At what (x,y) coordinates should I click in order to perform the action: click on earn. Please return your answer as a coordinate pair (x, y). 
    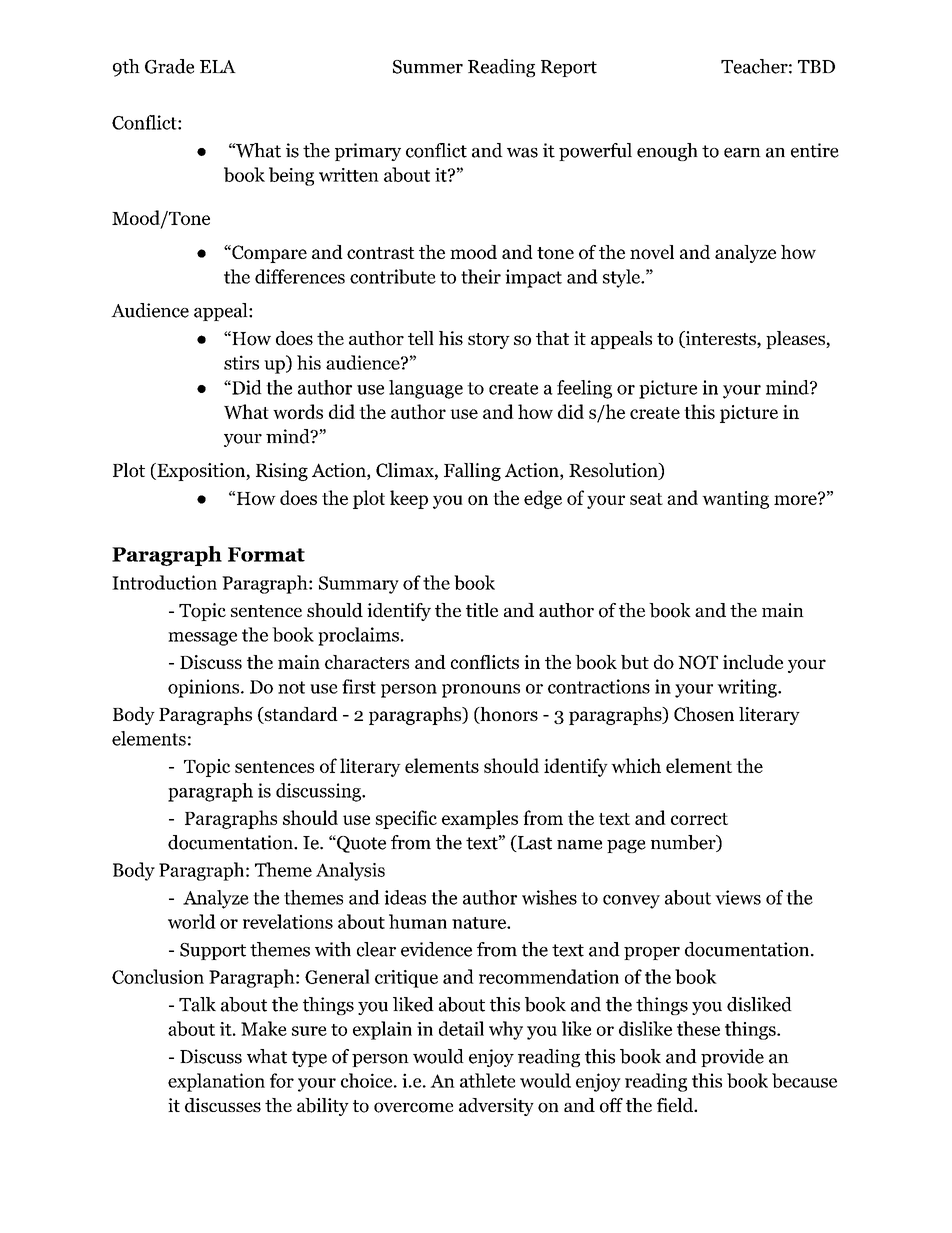
    Looking at the image, I should click on (742, 153).
